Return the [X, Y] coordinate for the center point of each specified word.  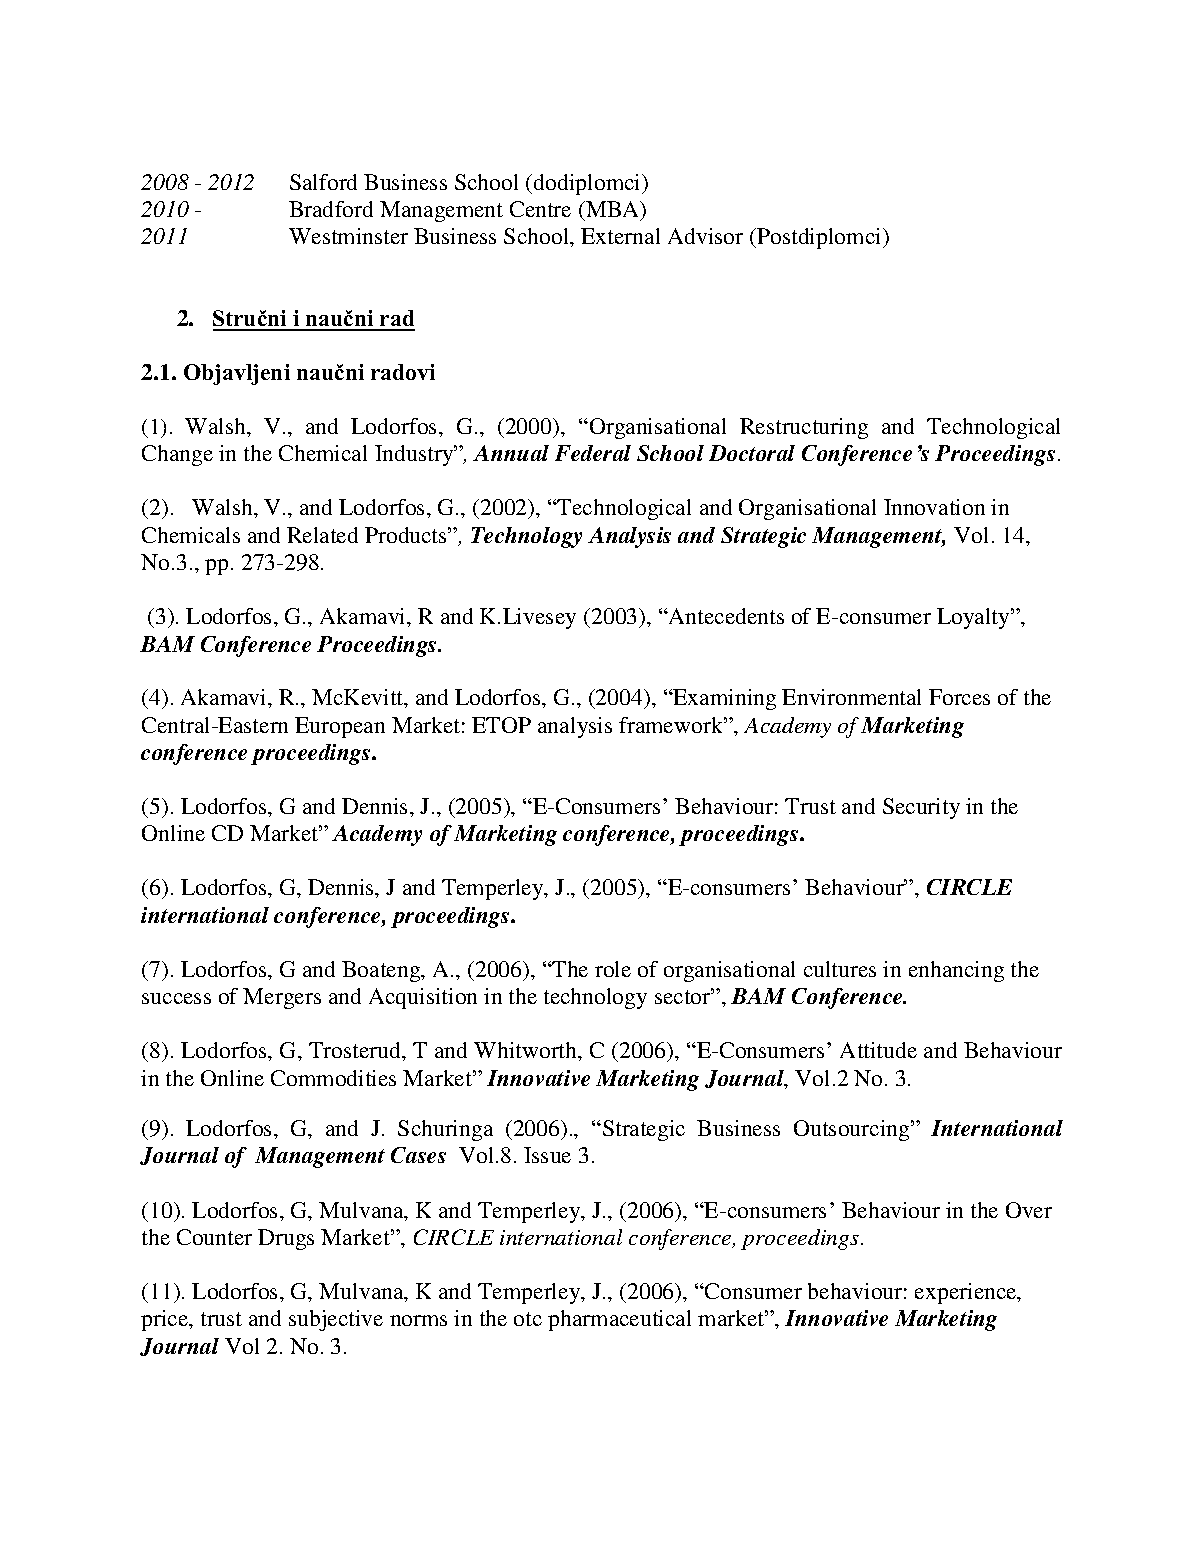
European [340, 727]
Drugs [286, 1239]
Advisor [705, 236]
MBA [613, 210]
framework [672, 725]
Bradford [331, 209]
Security [921, 808]
